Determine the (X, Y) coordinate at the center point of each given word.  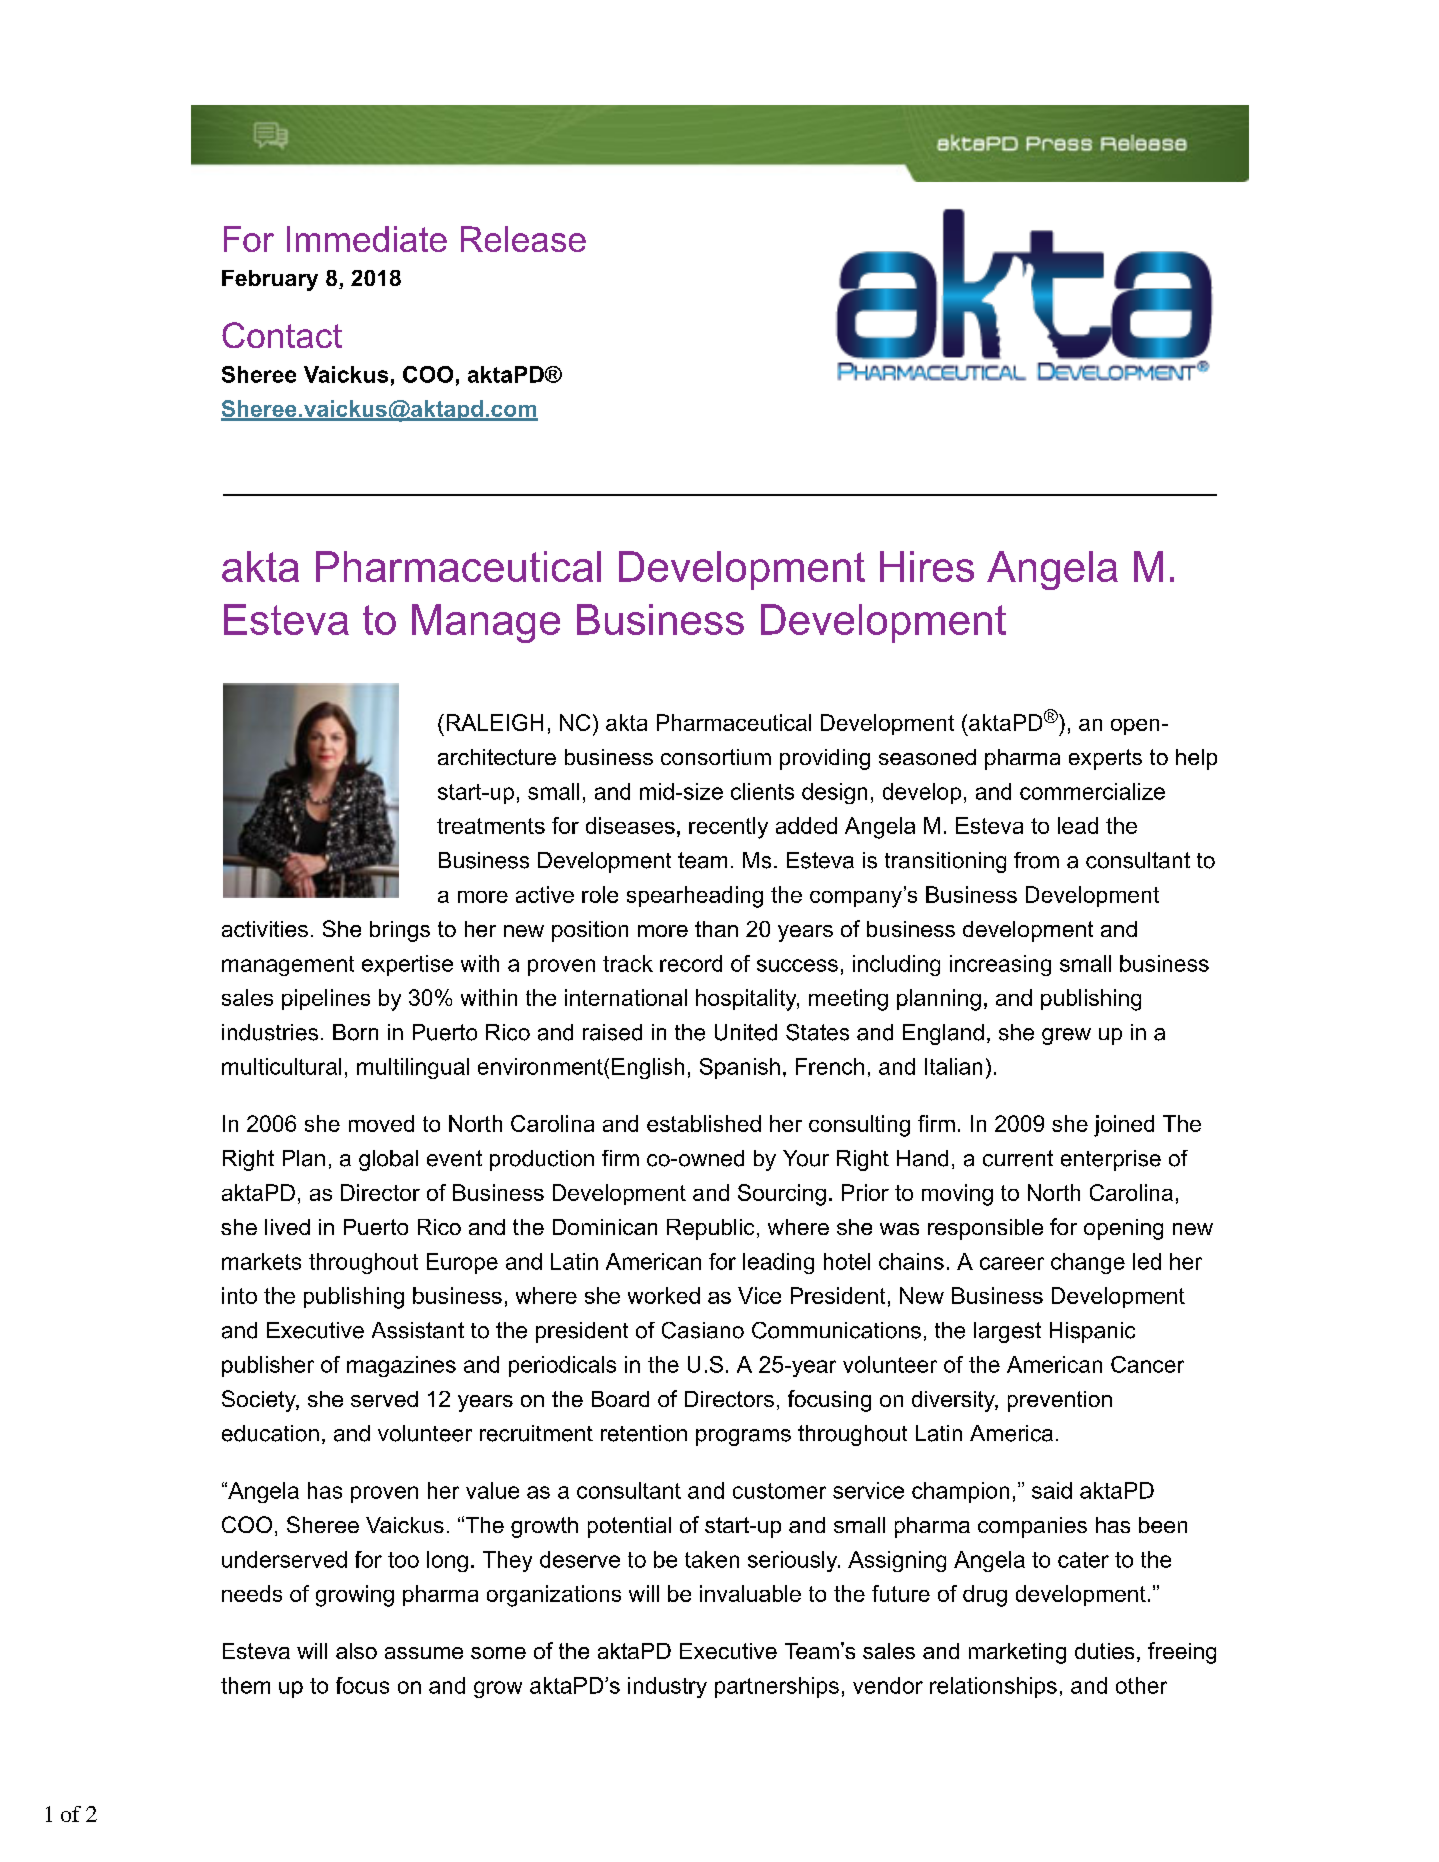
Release (523, 239)
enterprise (1111, 1160)
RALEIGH (495, 722)
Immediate (367, 239)
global (388, 1160)
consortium (716, 757)
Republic (710, 1229)
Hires (927, 566)
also (356, 1651)
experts (1105, 759)
